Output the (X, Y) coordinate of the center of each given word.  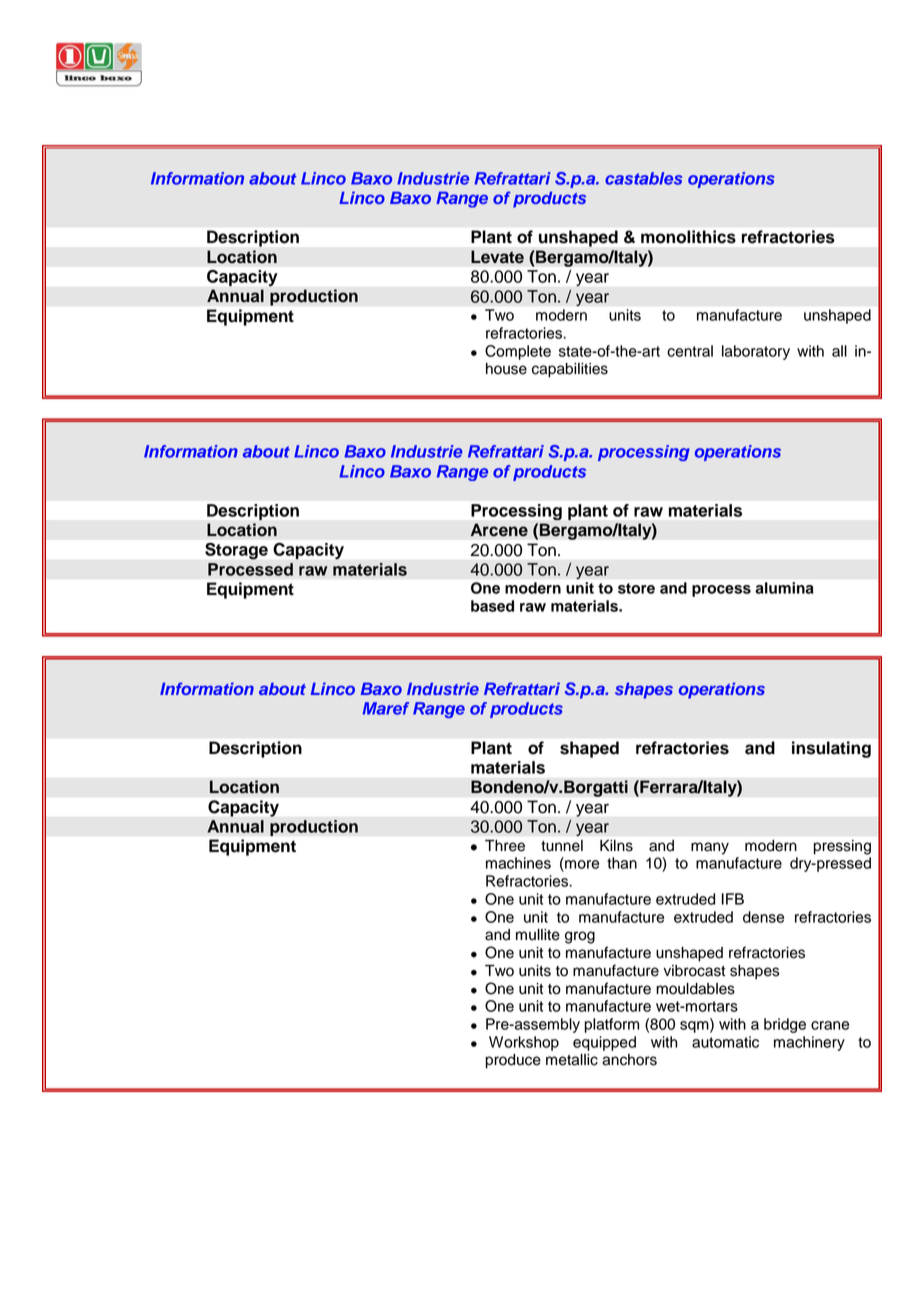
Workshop (524, 1043)
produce (513, 1061)
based (492, 606)
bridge (785, 1025)
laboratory (756, 352)
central (690, 351)
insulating (831, 749)
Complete (518, 352)
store (636, 588)
